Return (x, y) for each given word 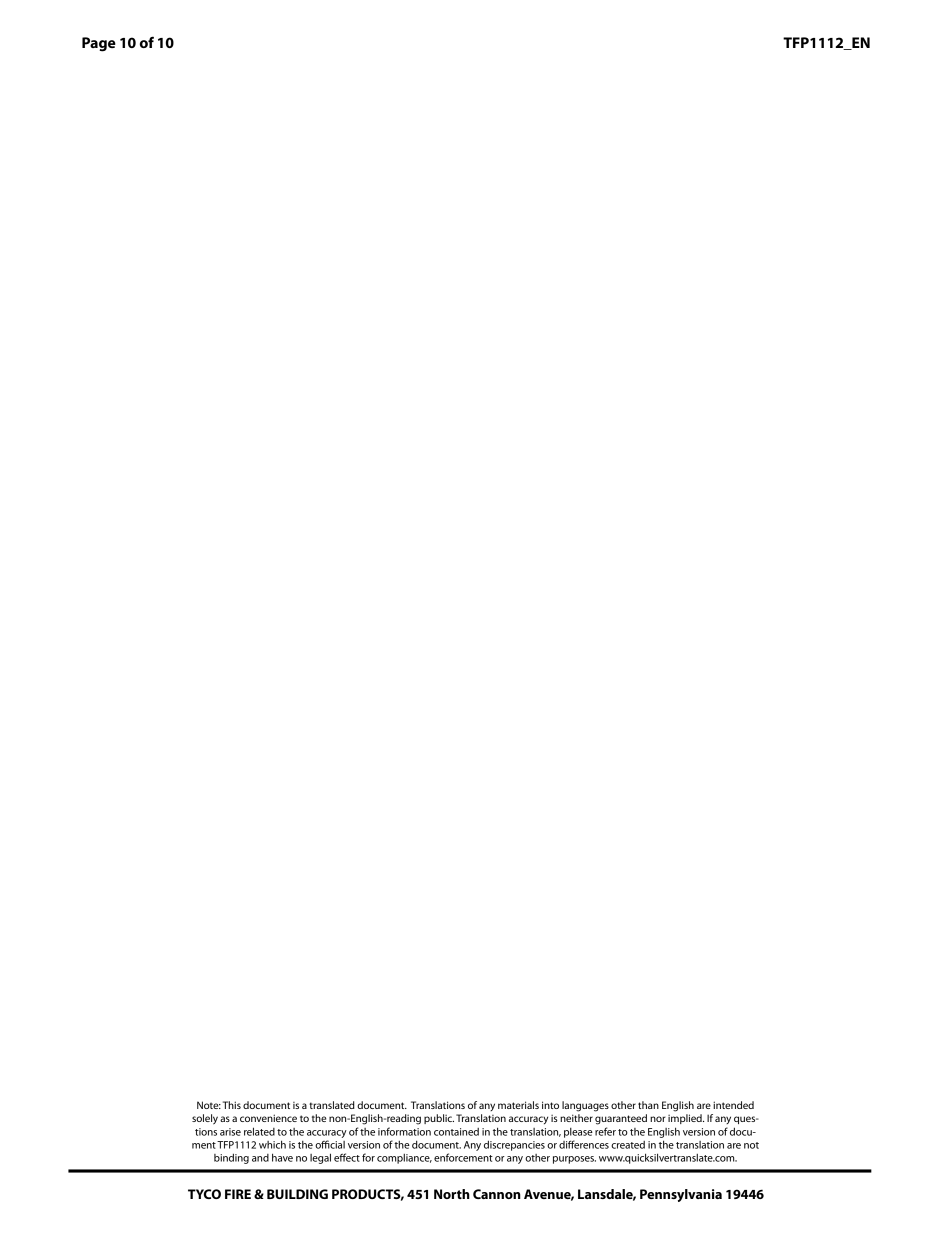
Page (99, 44)
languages (585, 1106)
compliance (404, 1159)
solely (205, 1119)
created (628, 1145)
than (648, 1105)
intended (733, 1105)
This (232, 1105)
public (439, 1119)
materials (518, 1105)
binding (231, 1158)
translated (332, 1105)
